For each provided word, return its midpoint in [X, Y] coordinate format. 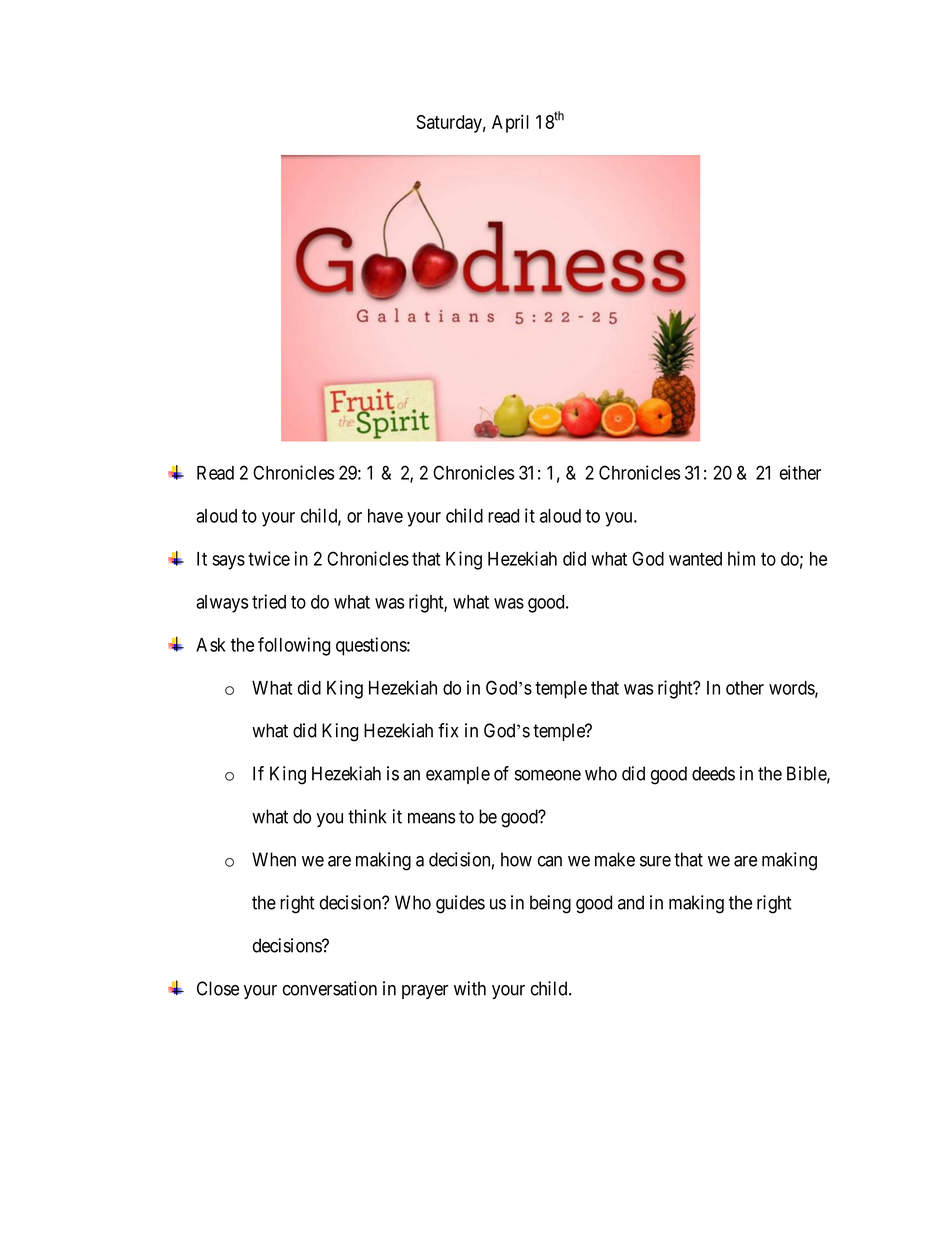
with [470, 988]
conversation [330, 988]
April [510, 123]
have [385, 516]
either [800, 472]
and [631, 902]
